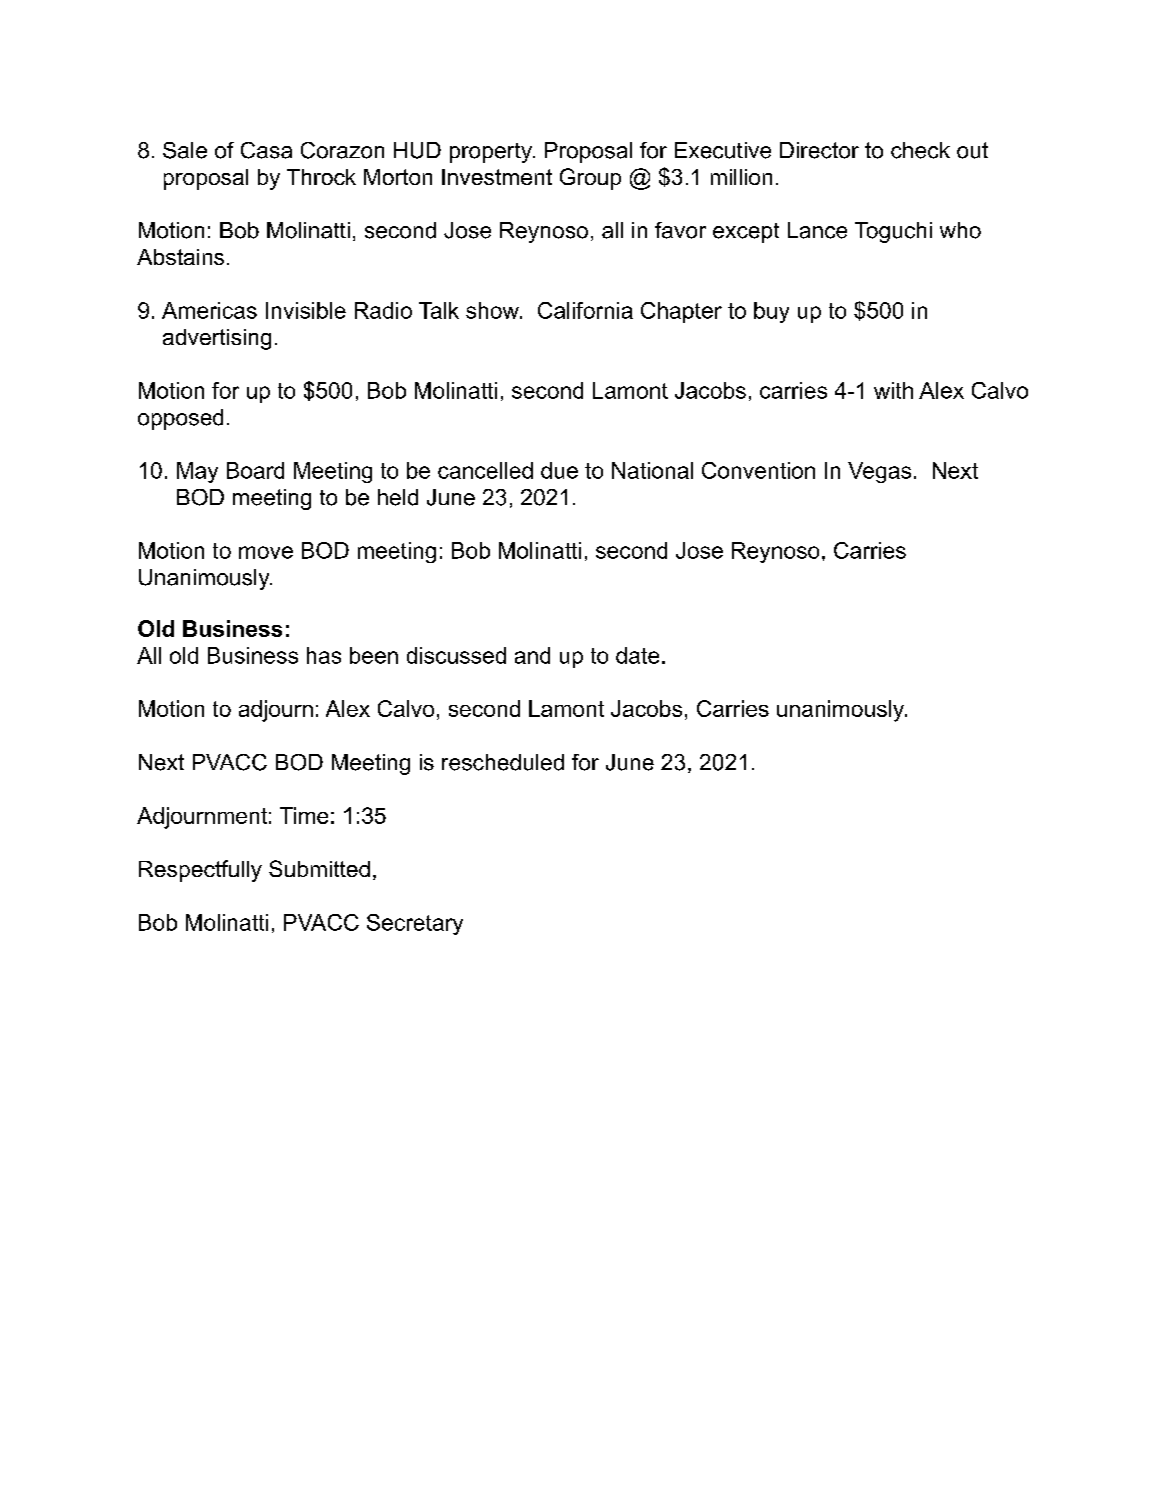  I want to click on Secretary, so click(415, 924).
